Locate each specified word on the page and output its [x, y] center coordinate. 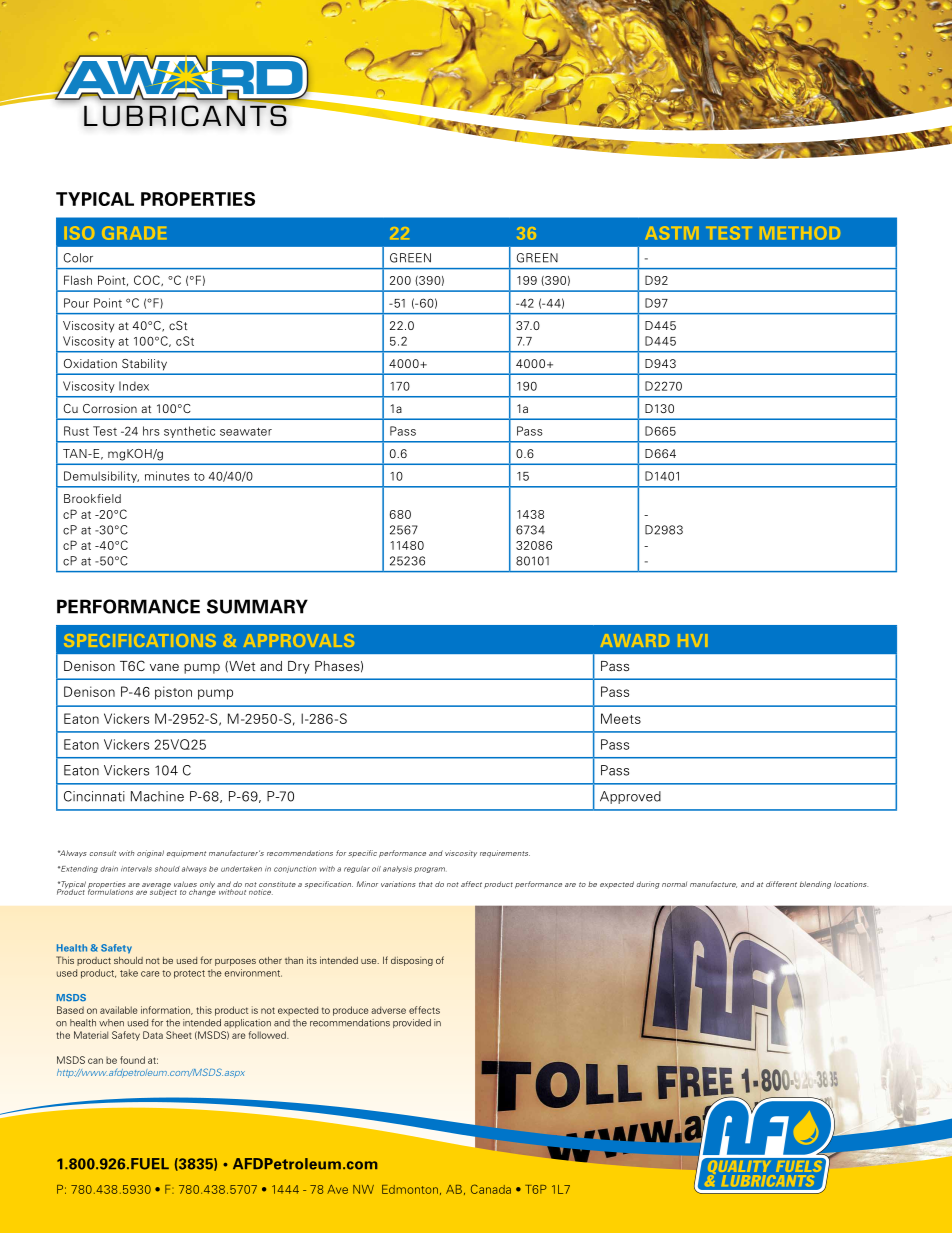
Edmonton [410, 1189]
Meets [621, 718]
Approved [630, 797]
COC [148, 280]
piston [173, 693]
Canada [491, 1189]
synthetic [189, 432]
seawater [246, 432]
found [132, 1060]
